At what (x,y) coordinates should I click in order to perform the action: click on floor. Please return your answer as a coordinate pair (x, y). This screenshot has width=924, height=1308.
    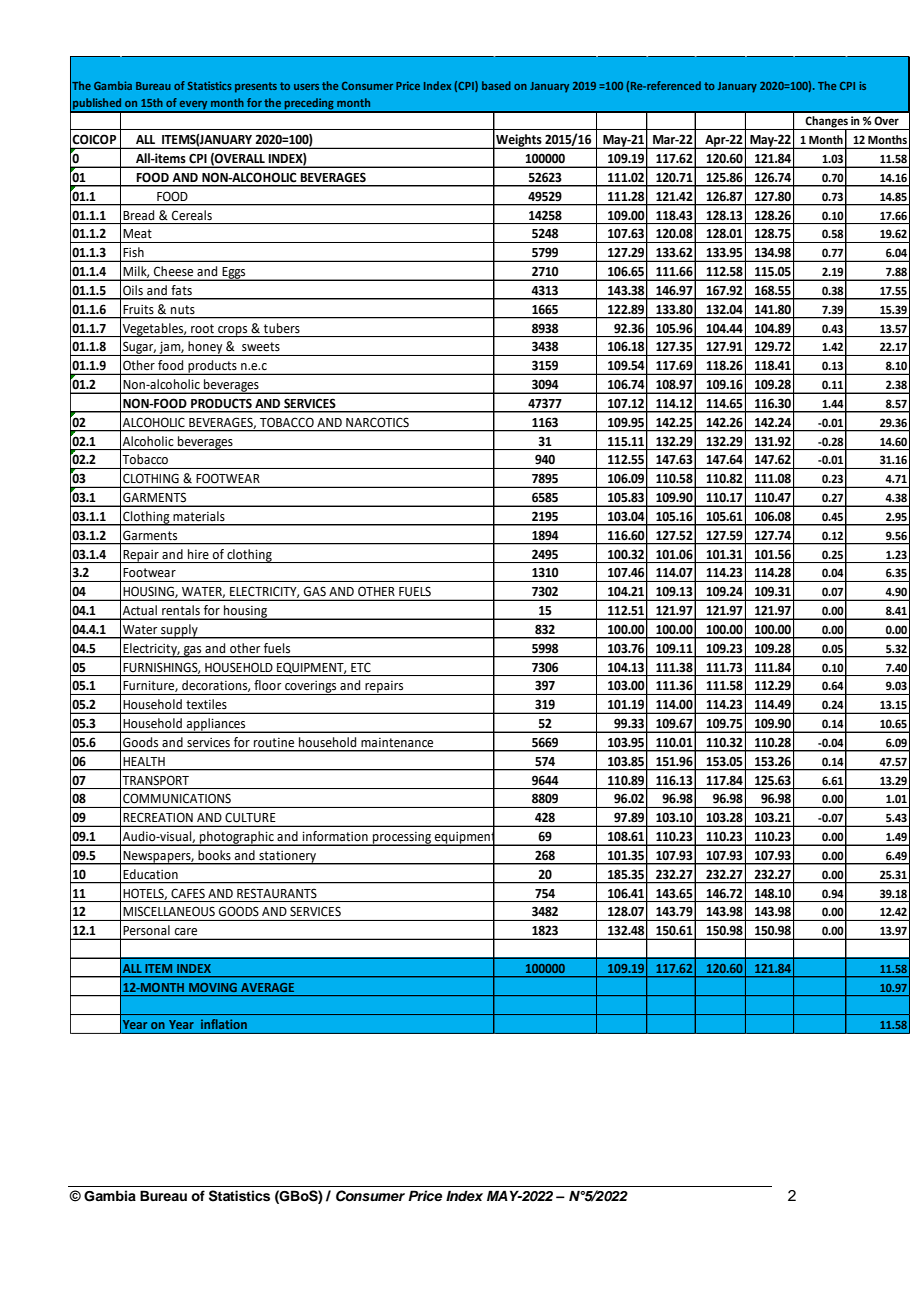
    Looking at the image, I should click on (267, 685).
